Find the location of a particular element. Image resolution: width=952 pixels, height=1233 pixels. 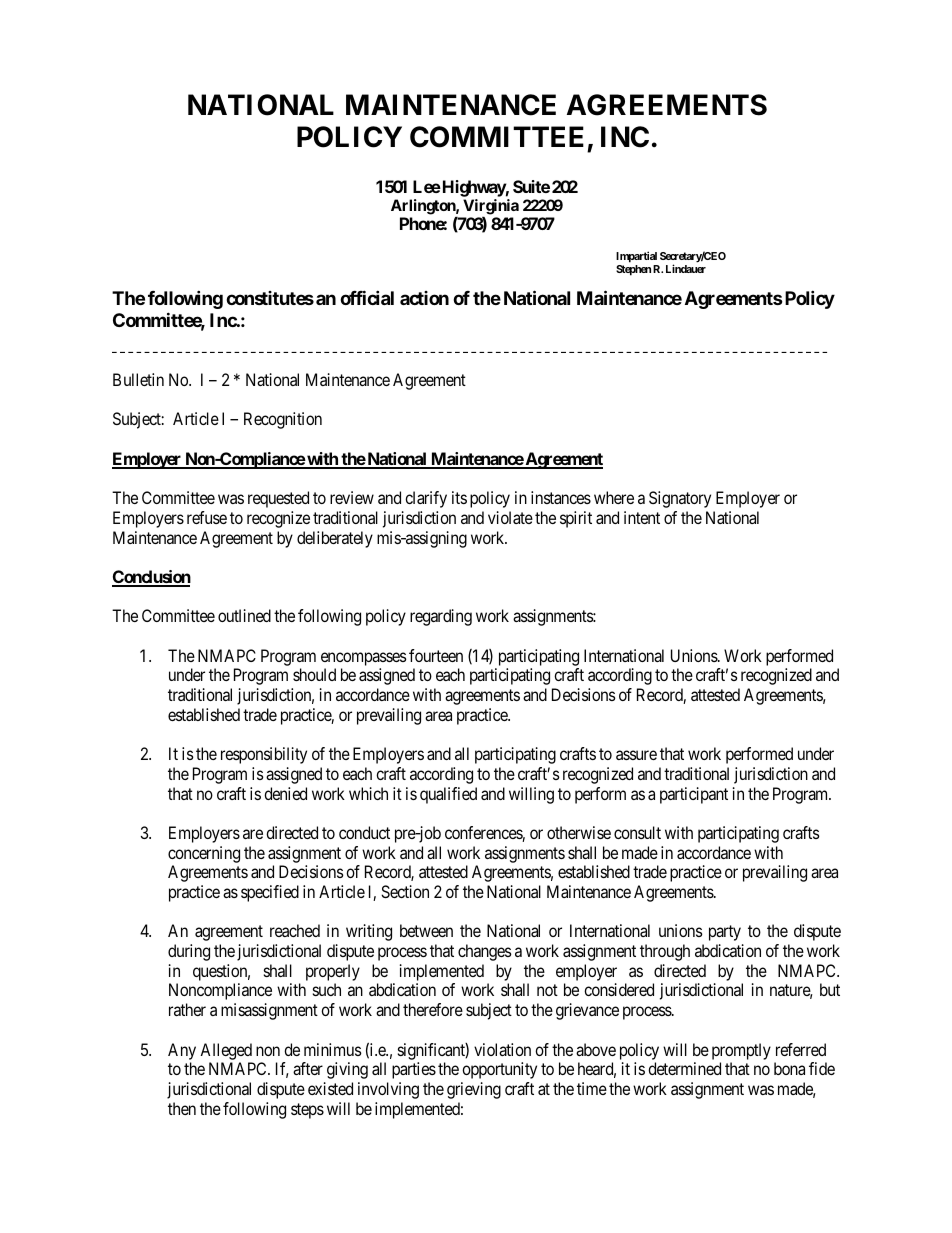

action is located at coordinates (424, 298).
